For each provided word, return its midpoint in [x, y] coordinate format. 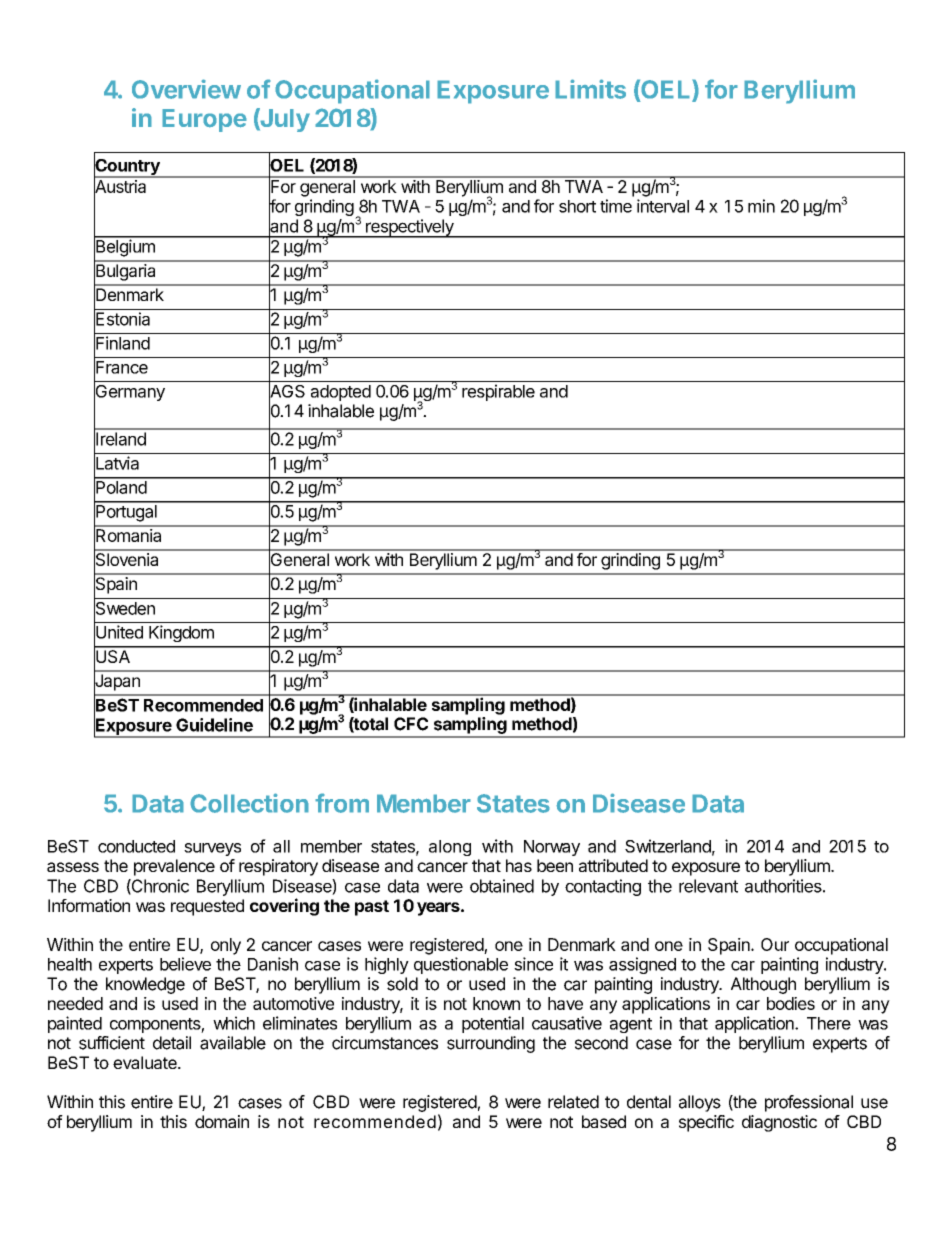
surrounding [491, 1044]
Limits [590, 89]
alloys [700, 1103]
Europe [204, 120]
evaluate [146, 1062]
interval [663, 206]
